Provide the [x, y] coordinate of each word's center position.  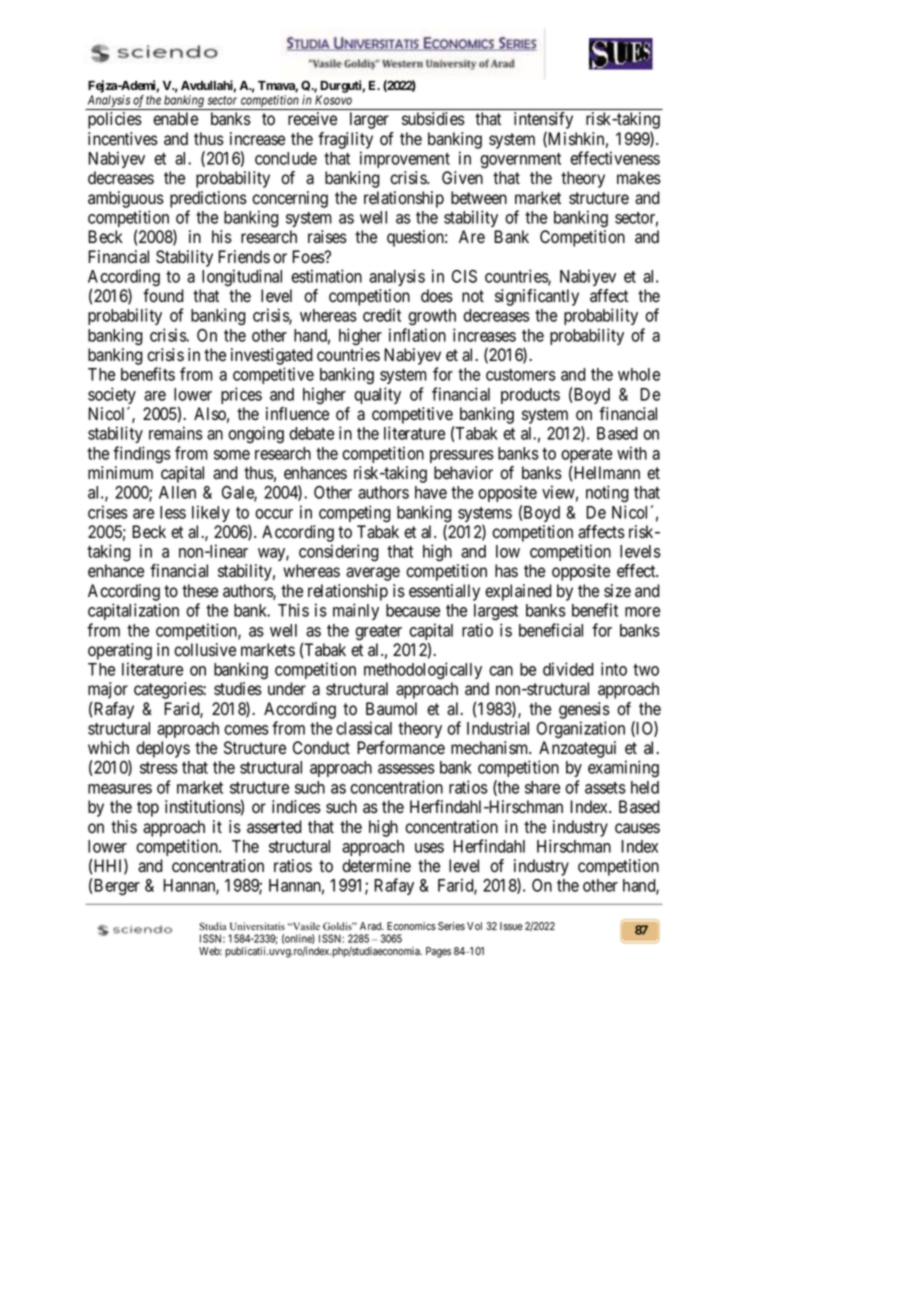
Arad [372, 926]
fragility [345, 140]
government [520, 161]
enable [175, 119]
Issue [511, 926]
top [148, 809]
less [173, 512]
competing [355, 514]
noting [607, 494]
